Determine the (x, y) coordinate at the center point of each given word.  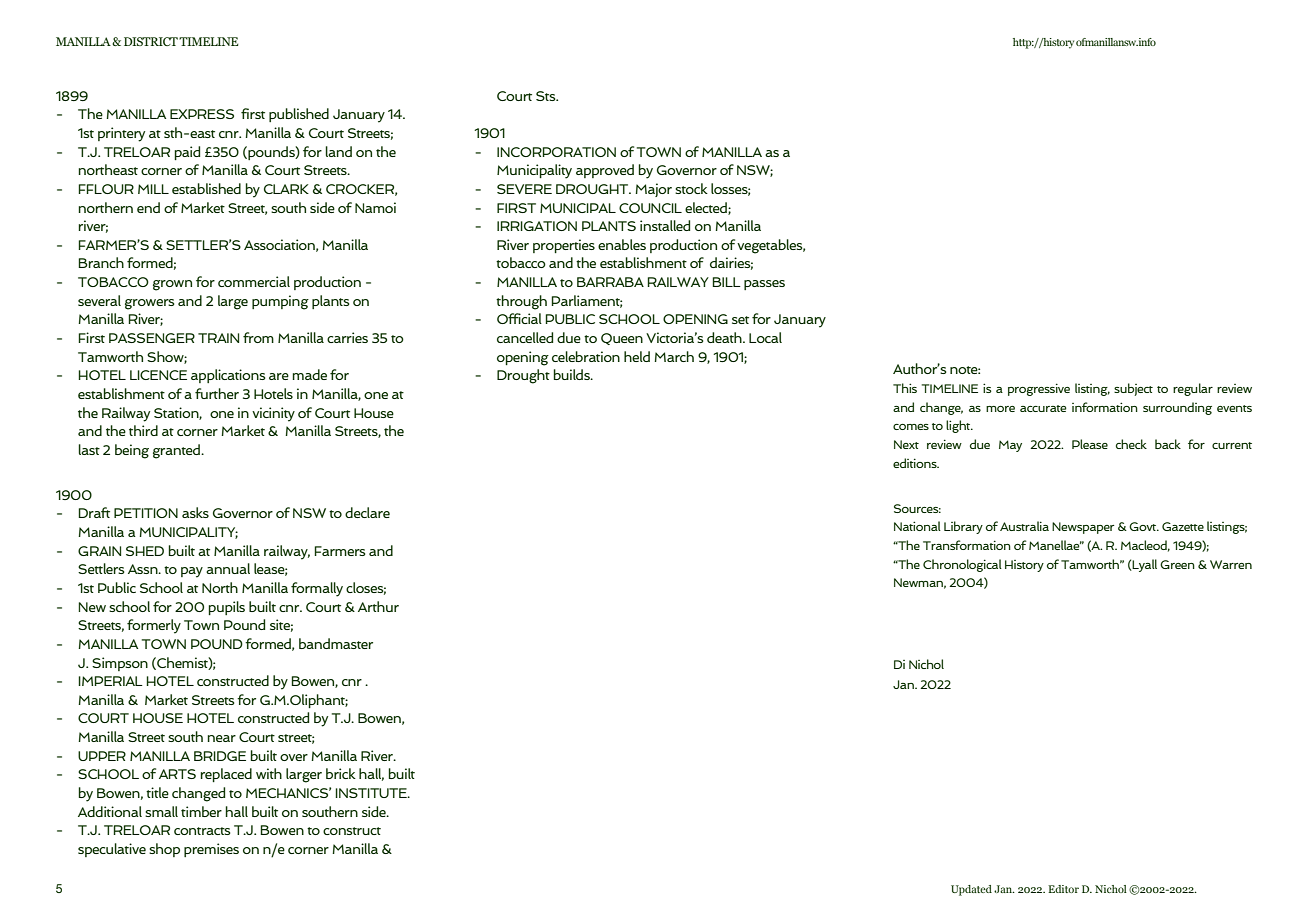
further (217, 393)
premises (211, 850)
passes (764, 285)
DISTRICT (151, 41)
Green (1177, 564)
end (148, 207)
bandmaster (336, 643)
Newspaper (1083, 528)
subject (1133, 389)
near (221, 738)
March (674, 356)
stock (691, 188)
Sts (547, 96)
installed (665, 225)
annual (228, 568)
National (917, 526)
